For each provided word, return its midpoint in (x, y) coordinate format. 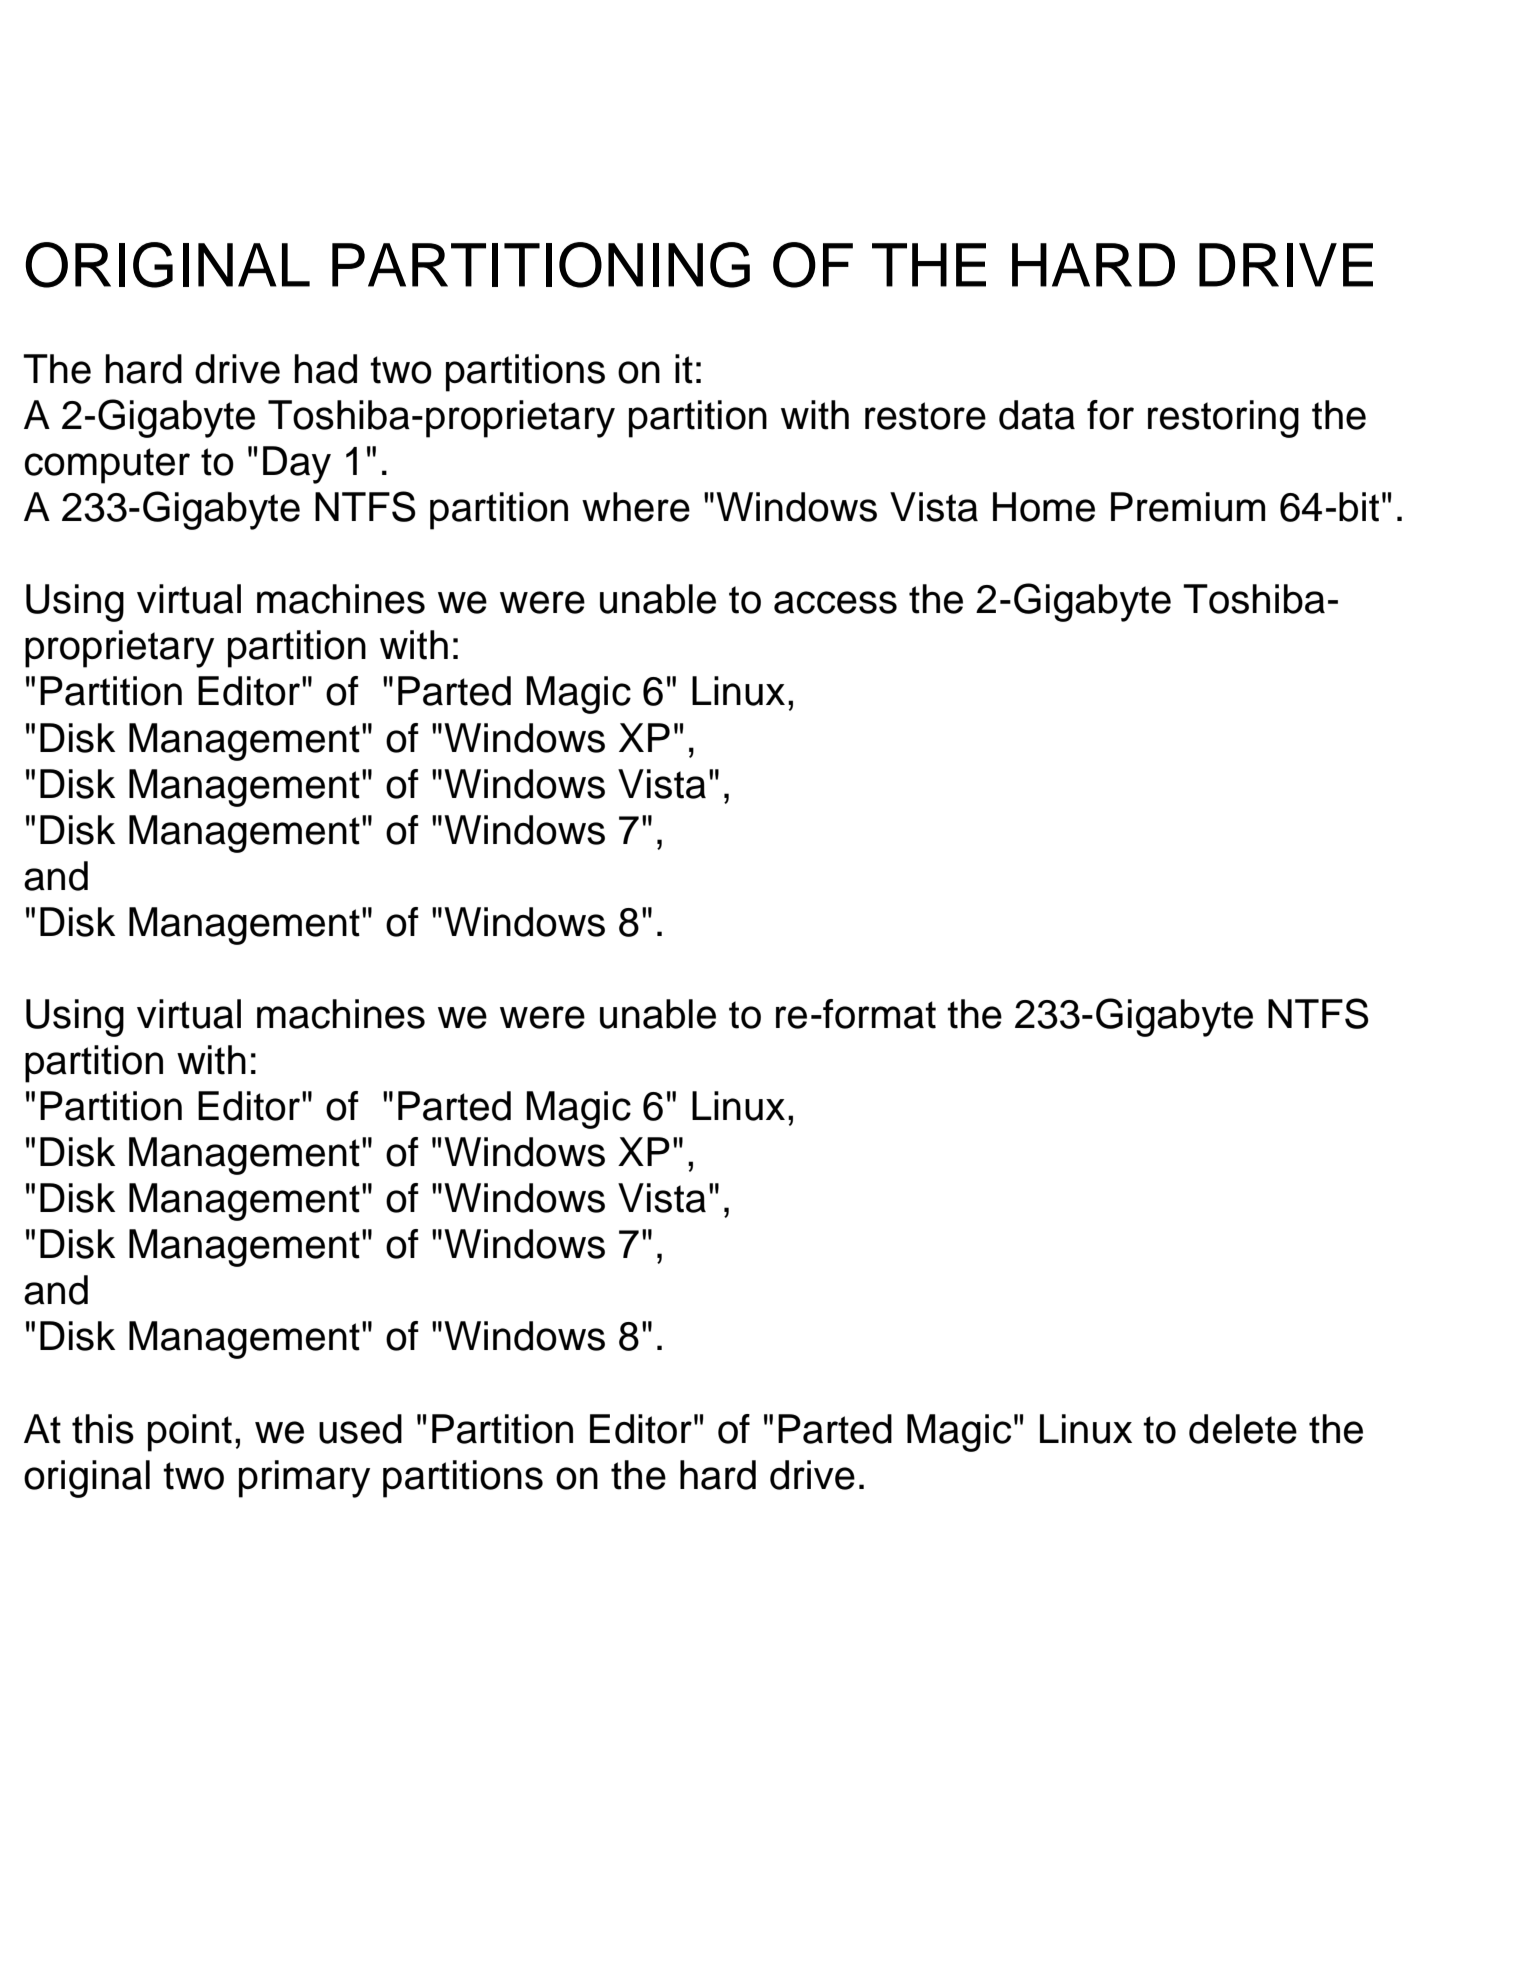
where (636, 507)
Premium (1188, 507)
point (190, 1433)
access (835, 602)
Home (1044, 507)
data (1037, 415)
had (326, 369)
